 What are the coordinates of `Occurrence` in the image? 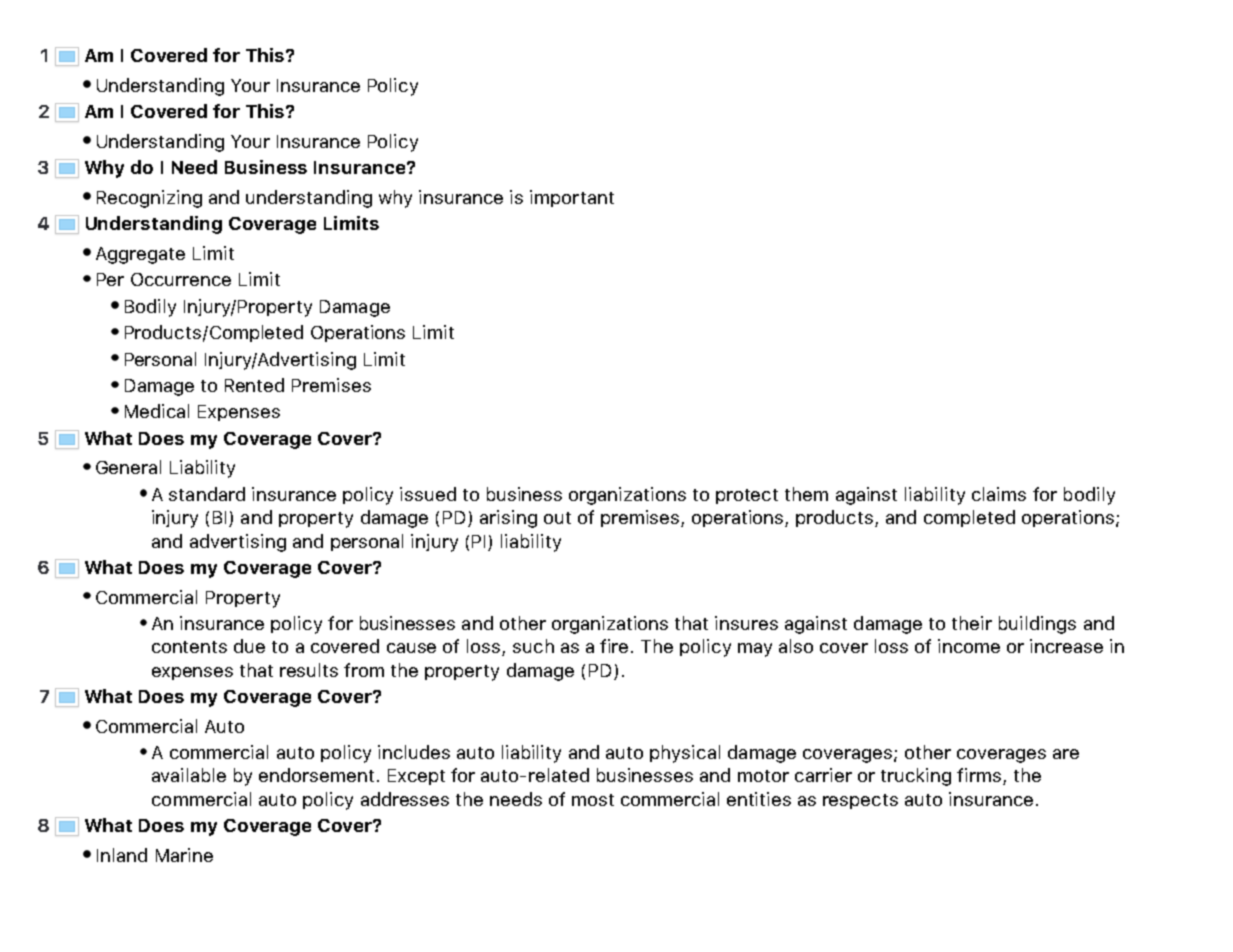 It's located at (181, 279).
